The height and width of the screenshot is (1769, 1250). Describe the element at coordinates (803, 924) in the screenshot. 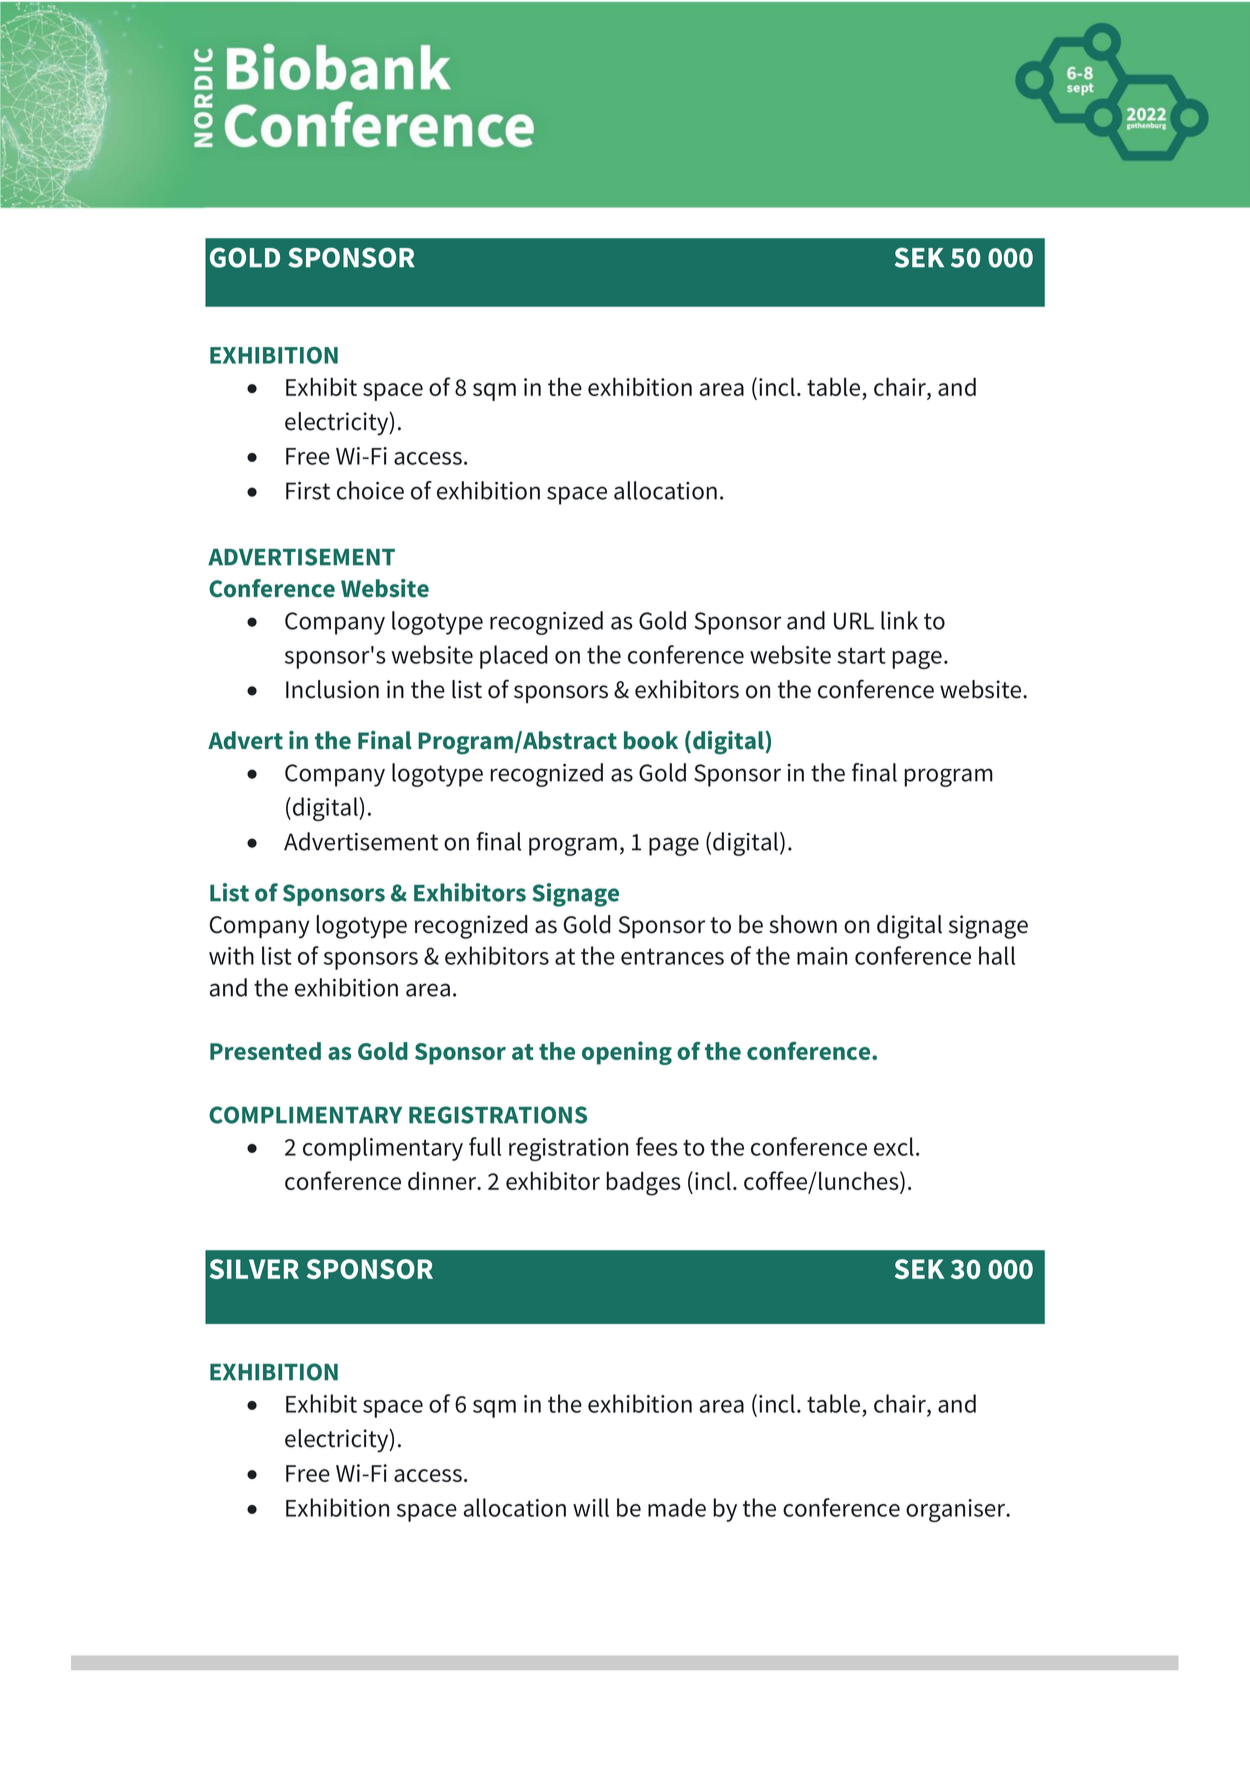

I see `shown` at that location.
